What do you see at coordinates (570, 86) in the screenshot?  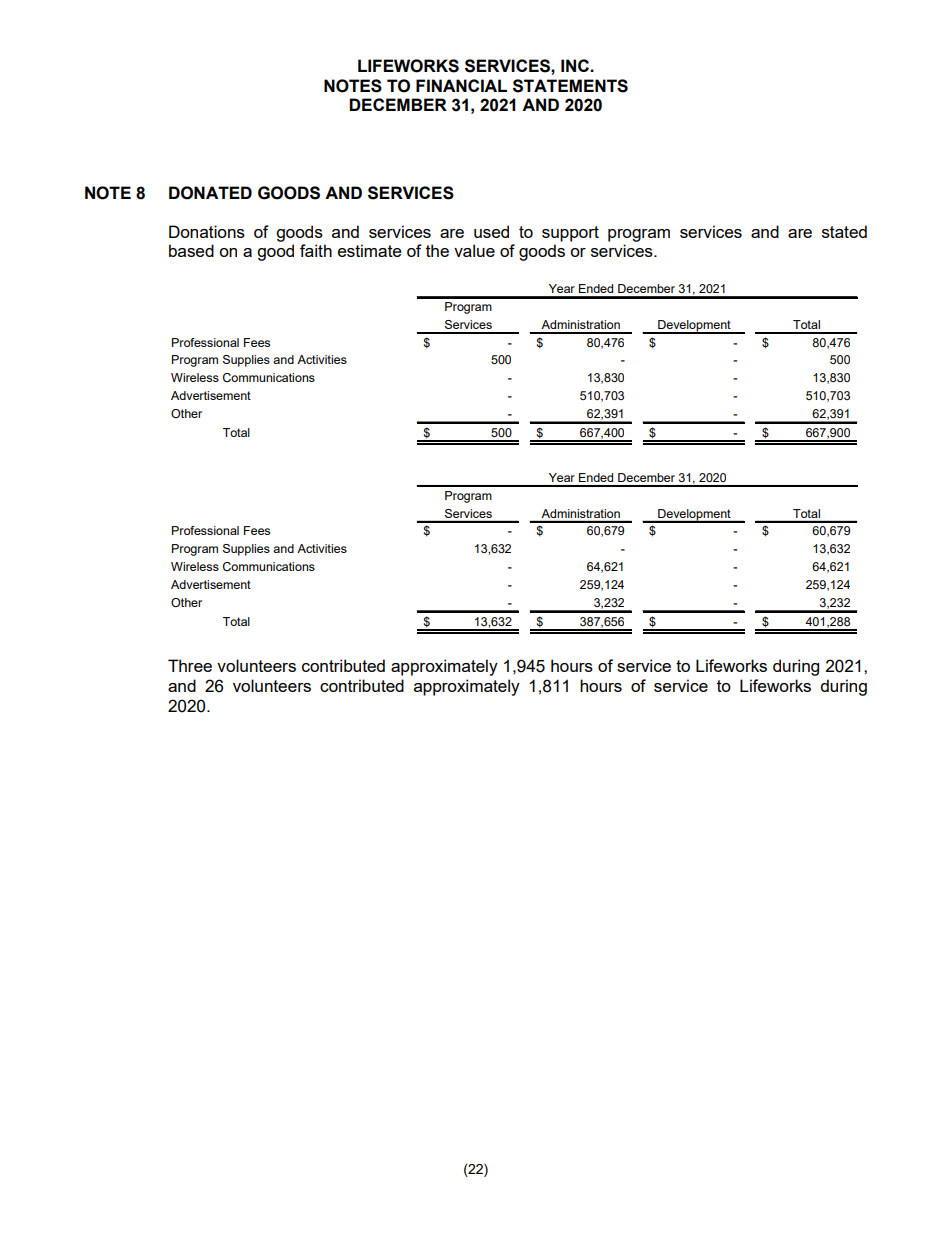 I see `STATEMENTS` at bounding box center [570, 86].
